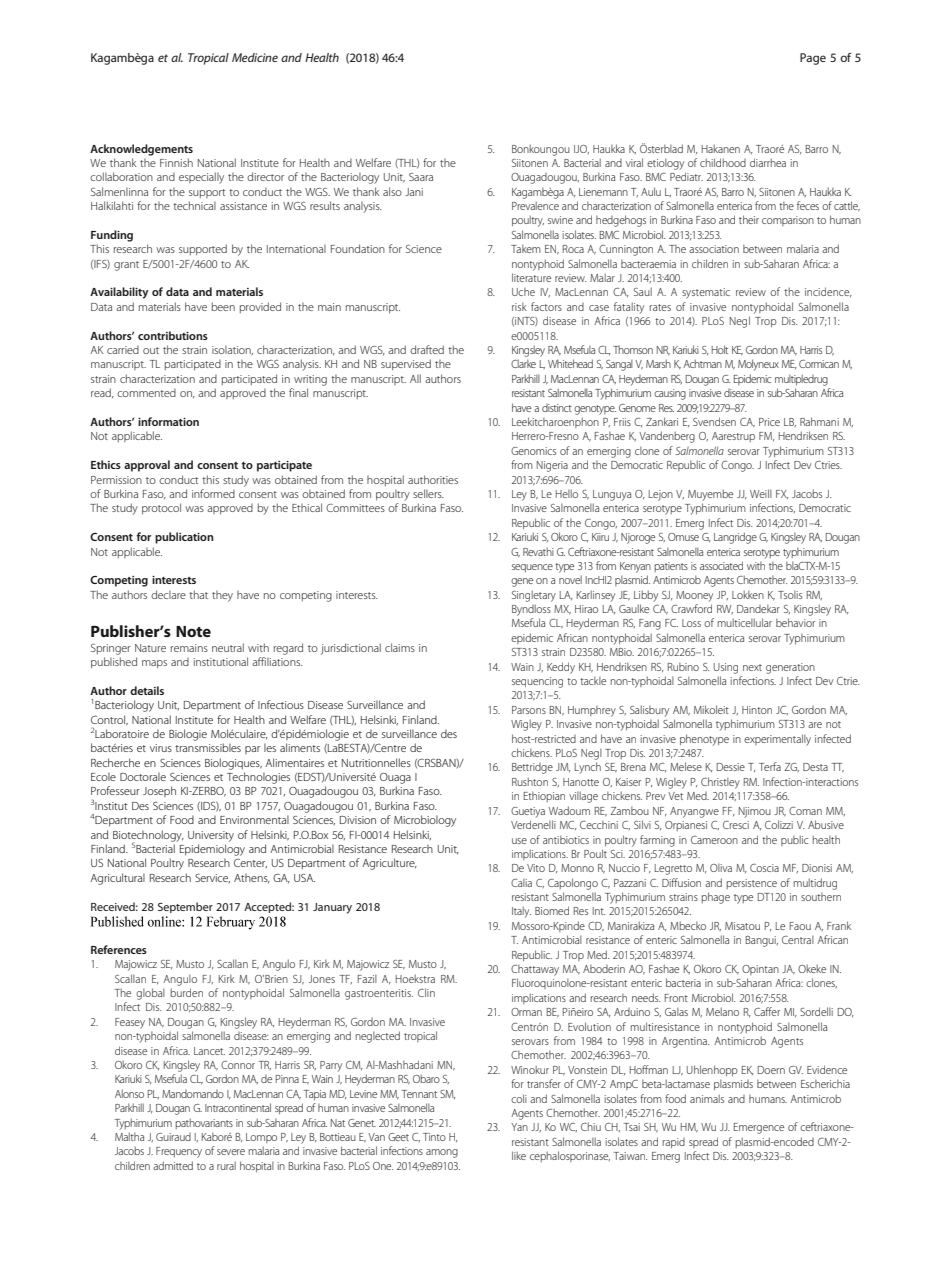  Describe the element at coordinates (173, 1137) in the screenshot. I see `Guiraud` at that location.
